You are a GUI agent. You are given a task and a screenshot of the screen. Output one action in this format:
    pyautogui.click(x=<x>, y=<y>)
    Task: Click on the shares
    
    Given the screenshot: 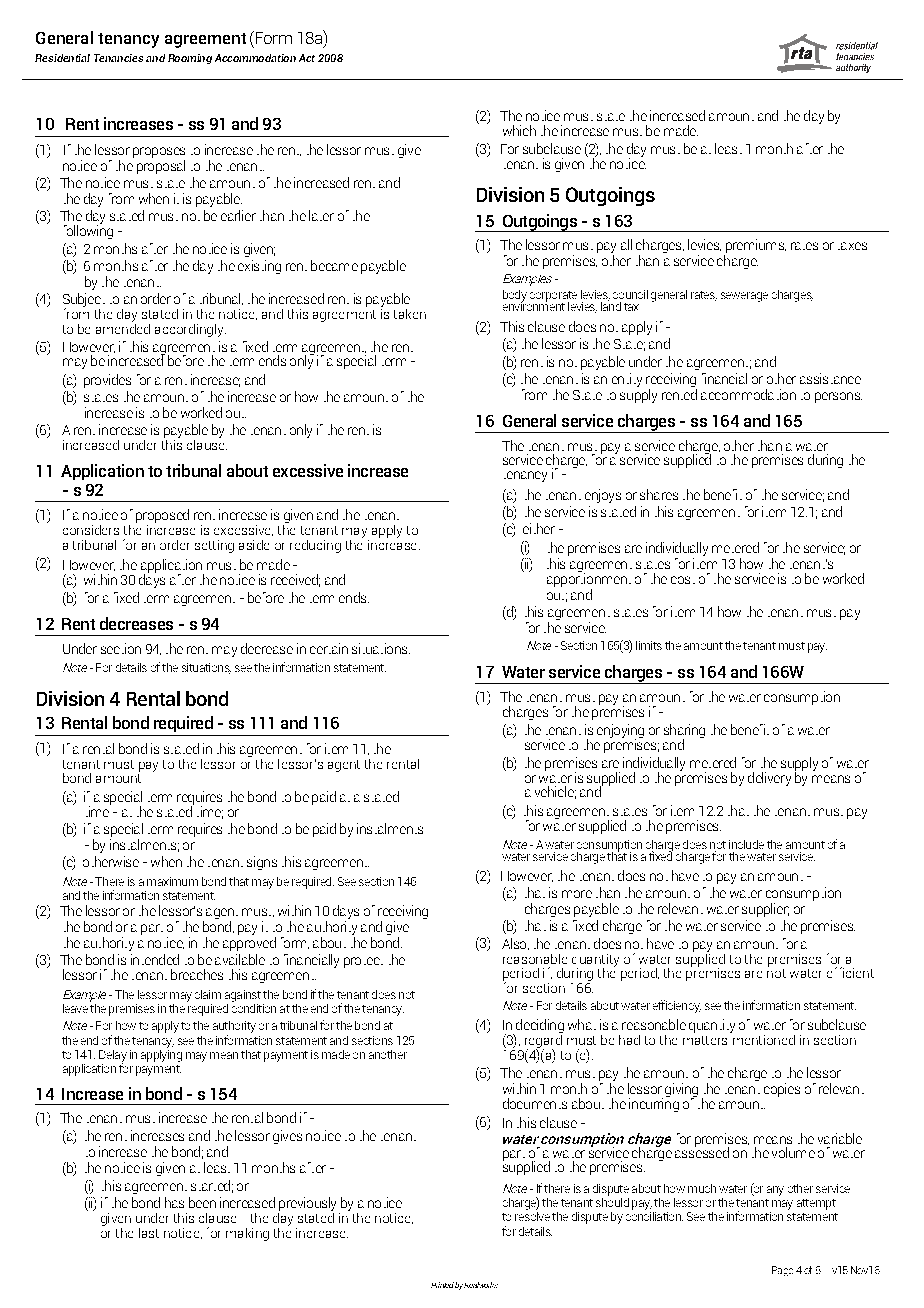 What is the action you would take?
    pyautogui.click(x=659, y=494)
